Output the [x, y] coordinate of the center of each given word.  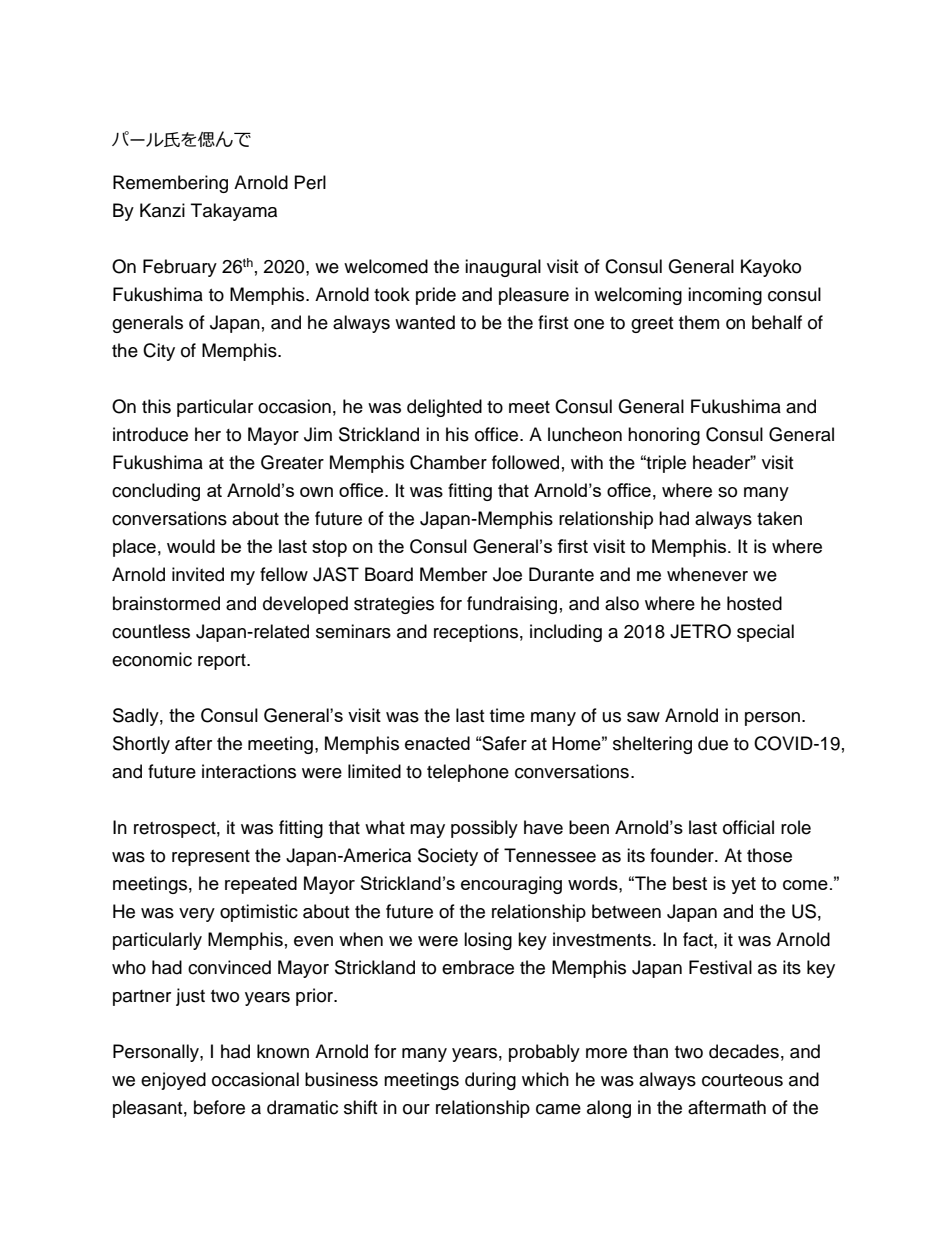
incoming [725, 296]
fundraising [512, 605]
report [223, 662]
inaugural [503, 268]
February [180, 268]
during [490, 1081]
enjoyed [173, 1081]
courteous [742, 1080]
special [765, 633]
